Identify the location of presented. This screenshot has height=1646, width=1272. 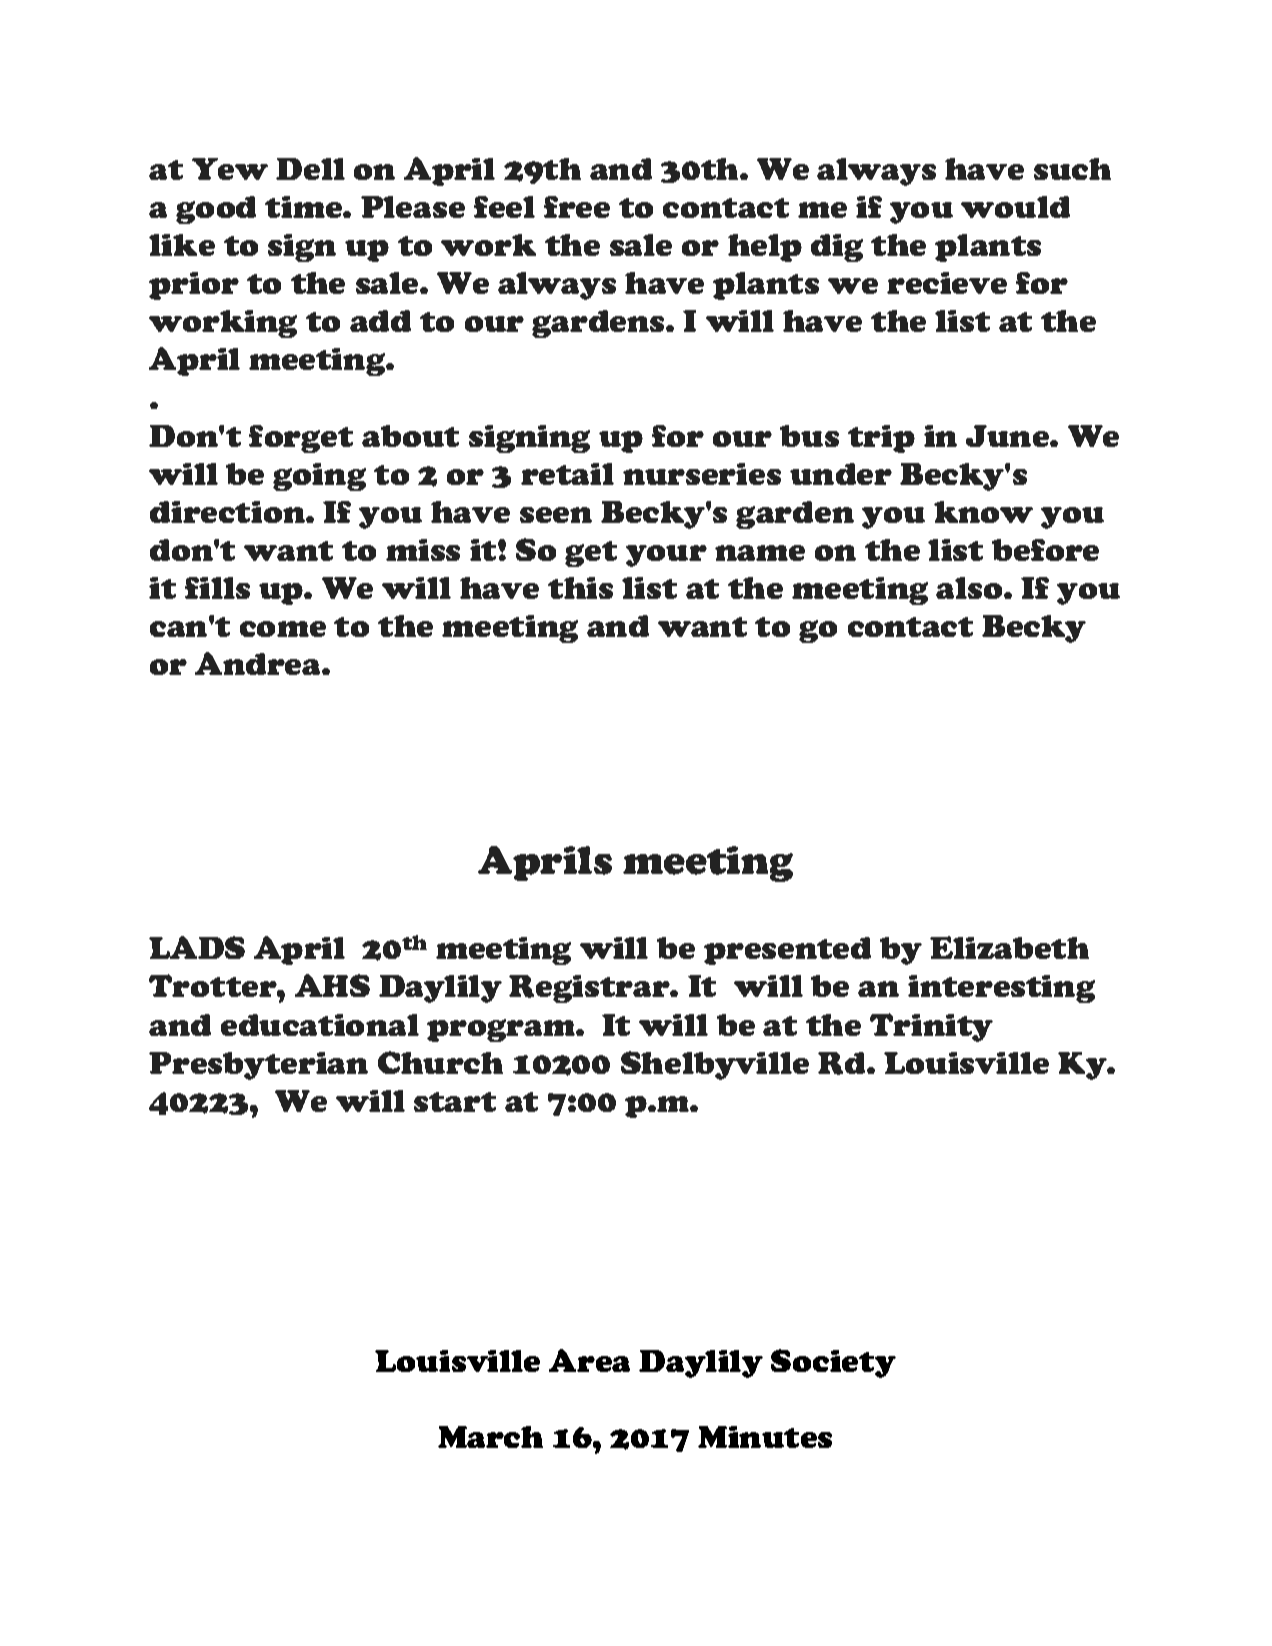
(787, 951).
